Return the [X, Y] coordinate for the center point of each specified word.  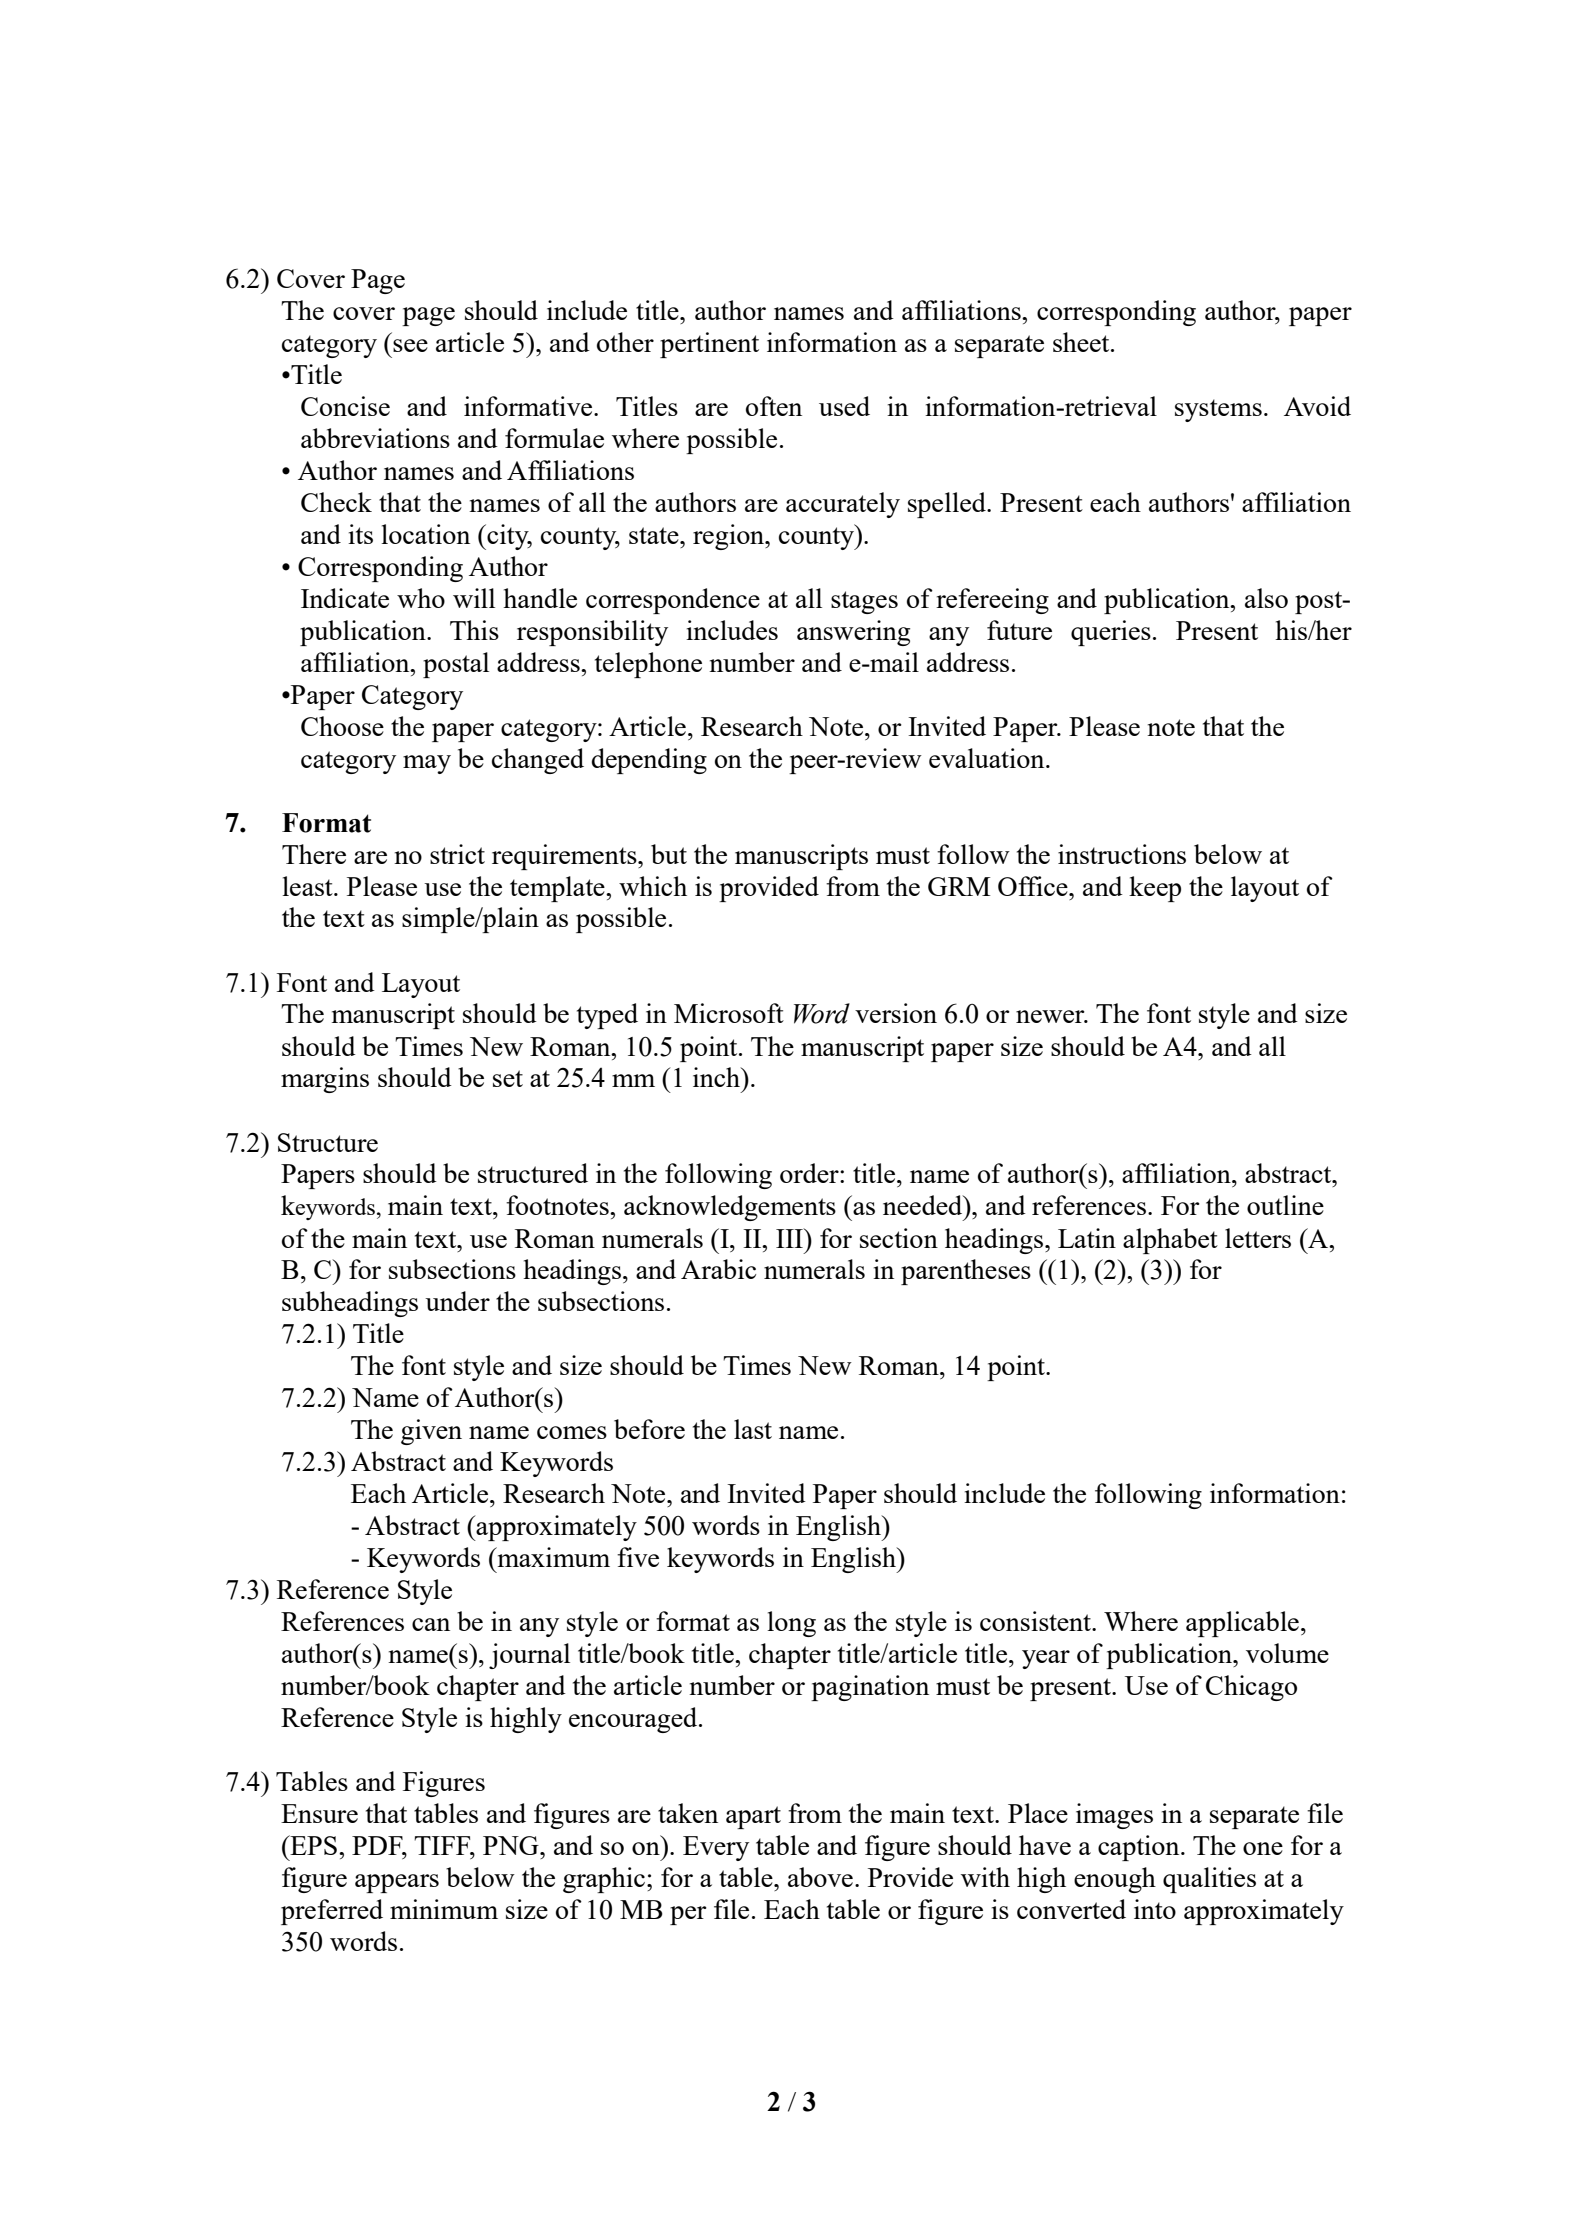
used [844, 406]
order [810, 1173]
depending [649, 761]
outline [1285, 1205]
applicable [1242, 1624]
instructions [1122, 854]
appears [397, 1883]
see [410, 345]
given [431, 1432]
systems [1218, 410]
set [508, 1078]
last [753, 1429]
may [427, 764]
